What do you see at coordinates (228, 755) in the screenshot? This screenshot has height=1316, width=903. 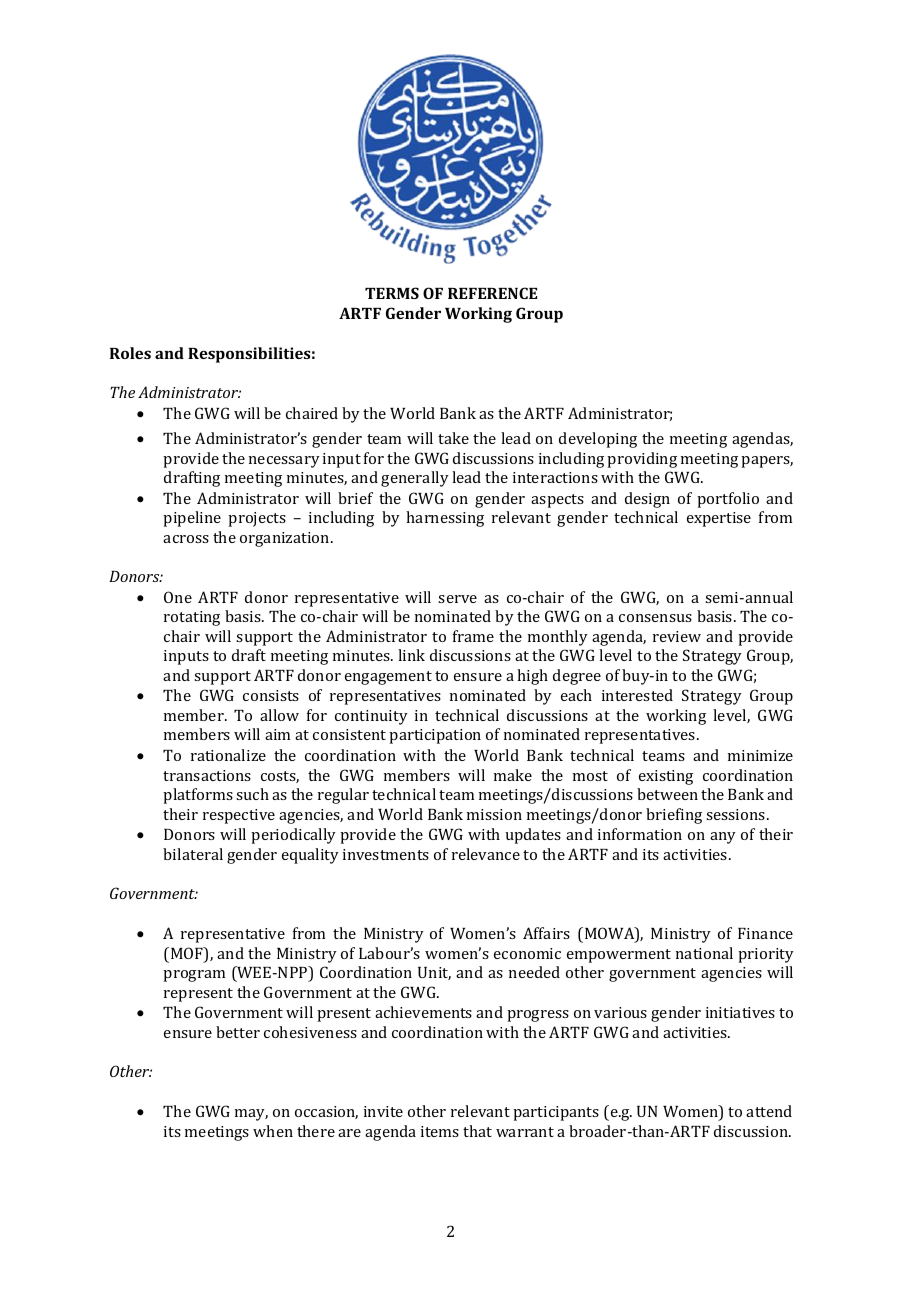 I see `rationalize` at bounding box center [228, 755].
